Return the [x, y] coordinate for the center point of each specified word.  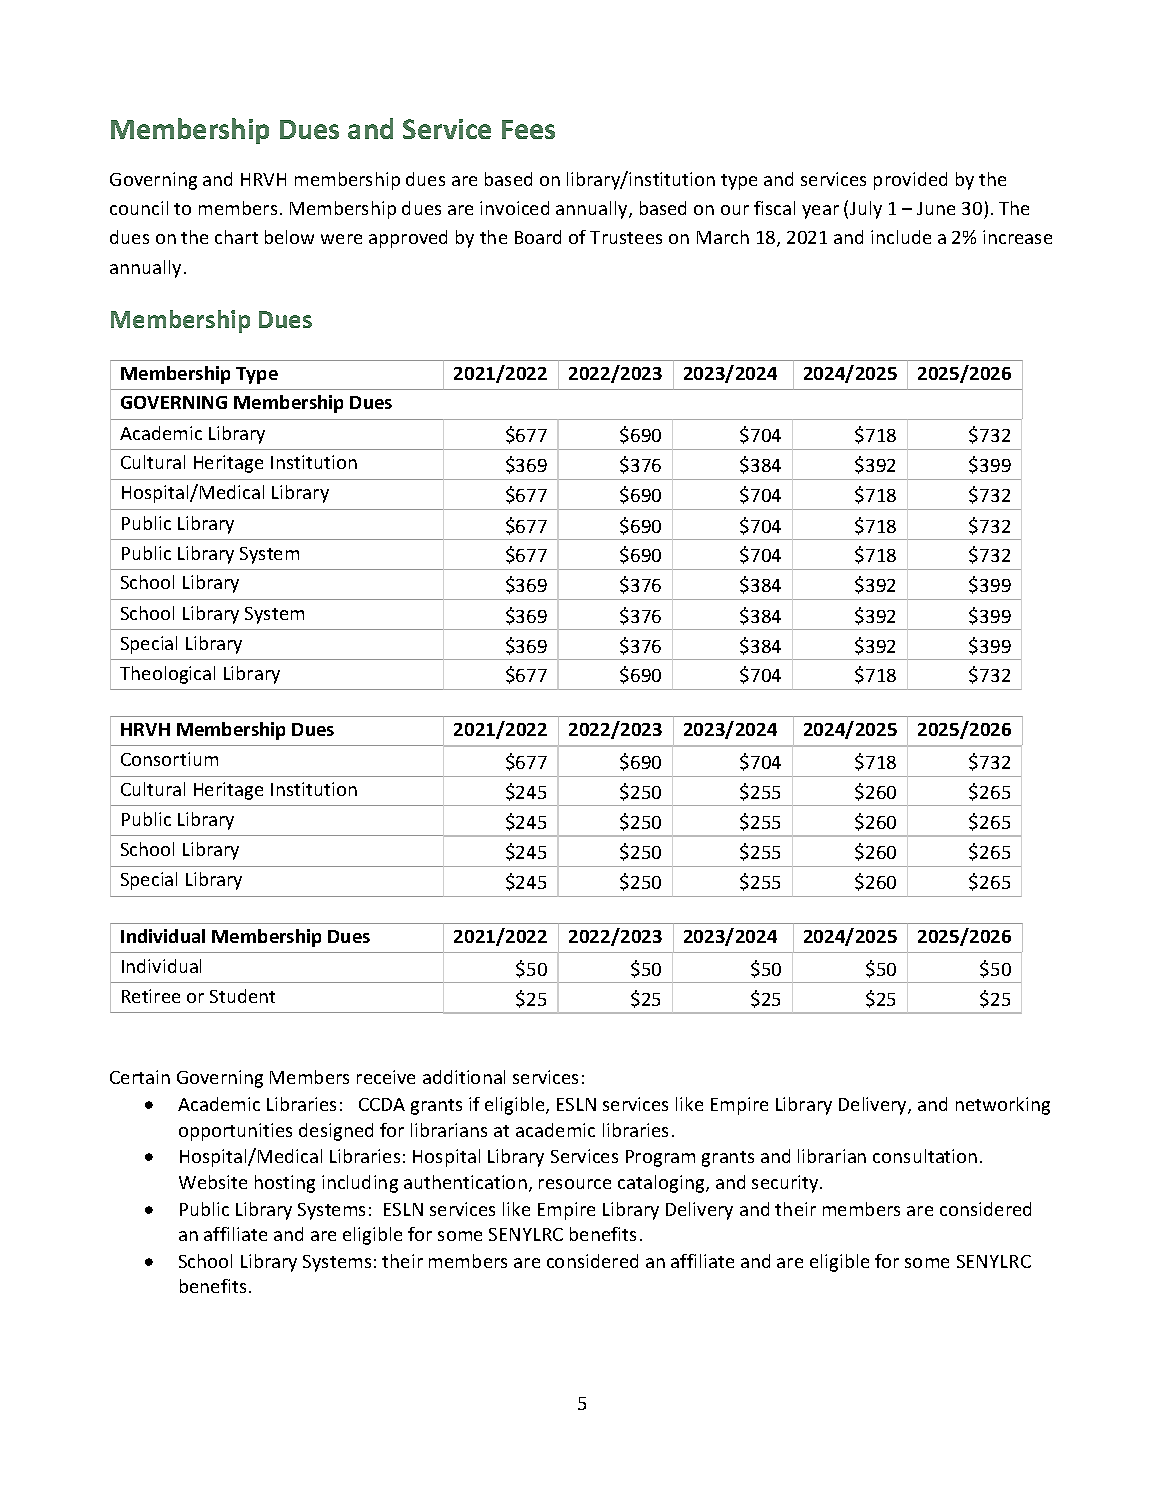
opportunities [235, 1132]
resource [575, 1184]
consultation [925, 1156]
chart [236, 237]
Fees [528, 129]
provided [910, 181]
